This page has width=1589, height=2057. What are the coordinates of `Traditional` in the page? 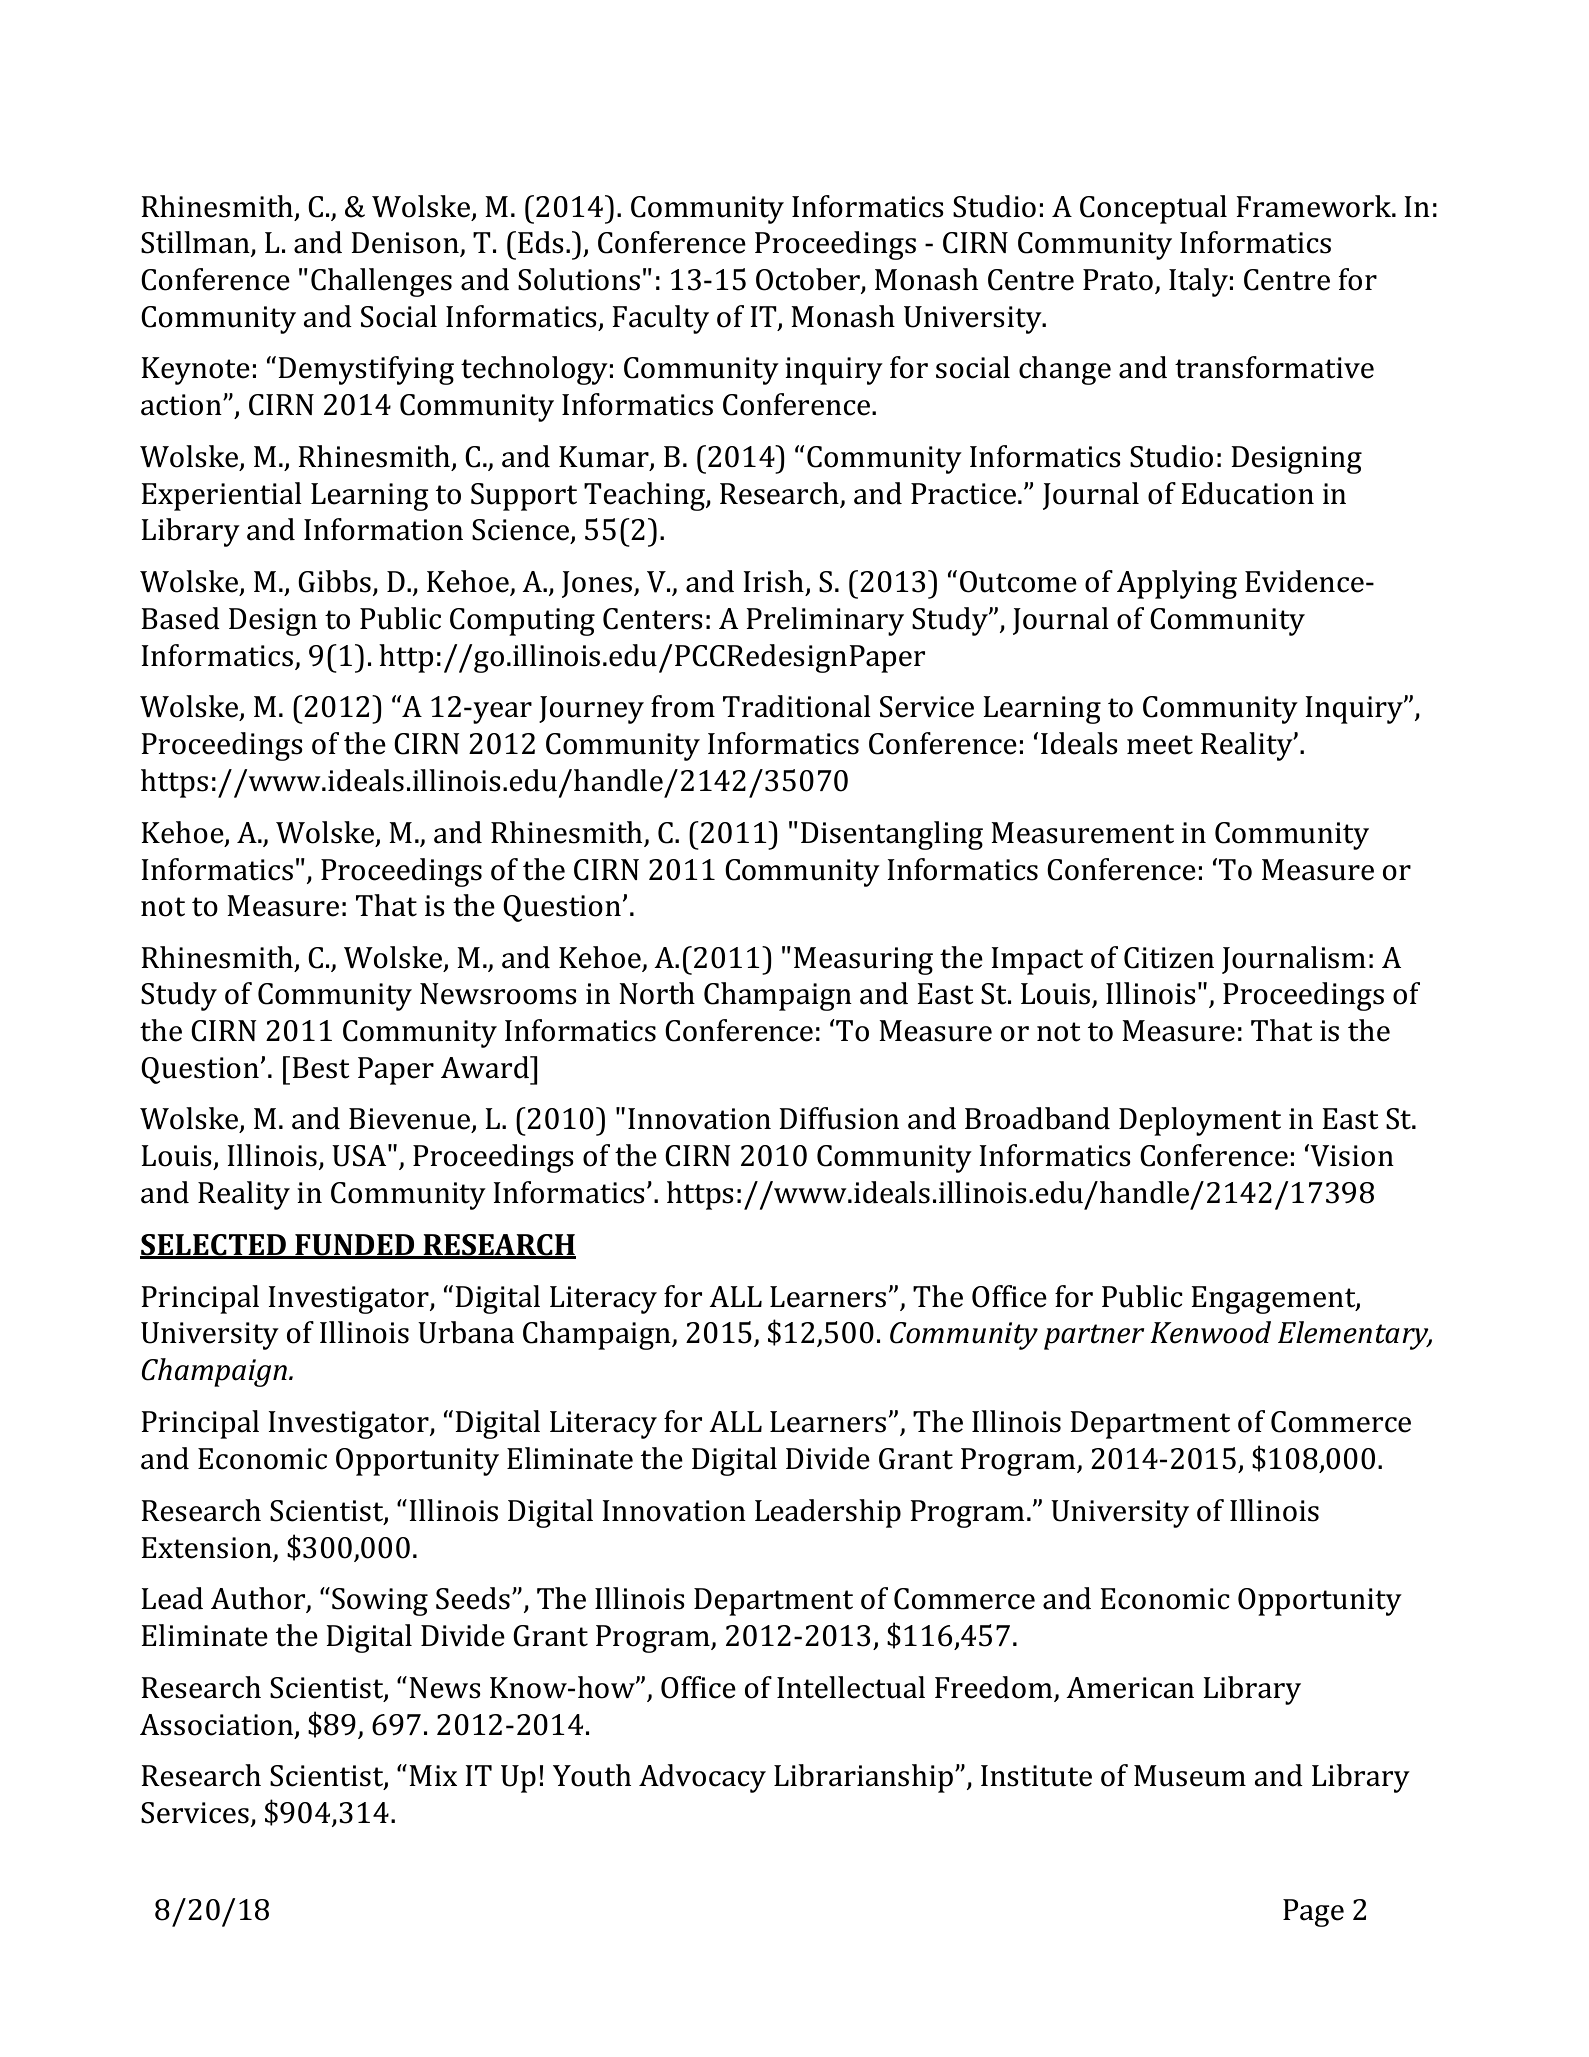 It's located at (797, 706).
